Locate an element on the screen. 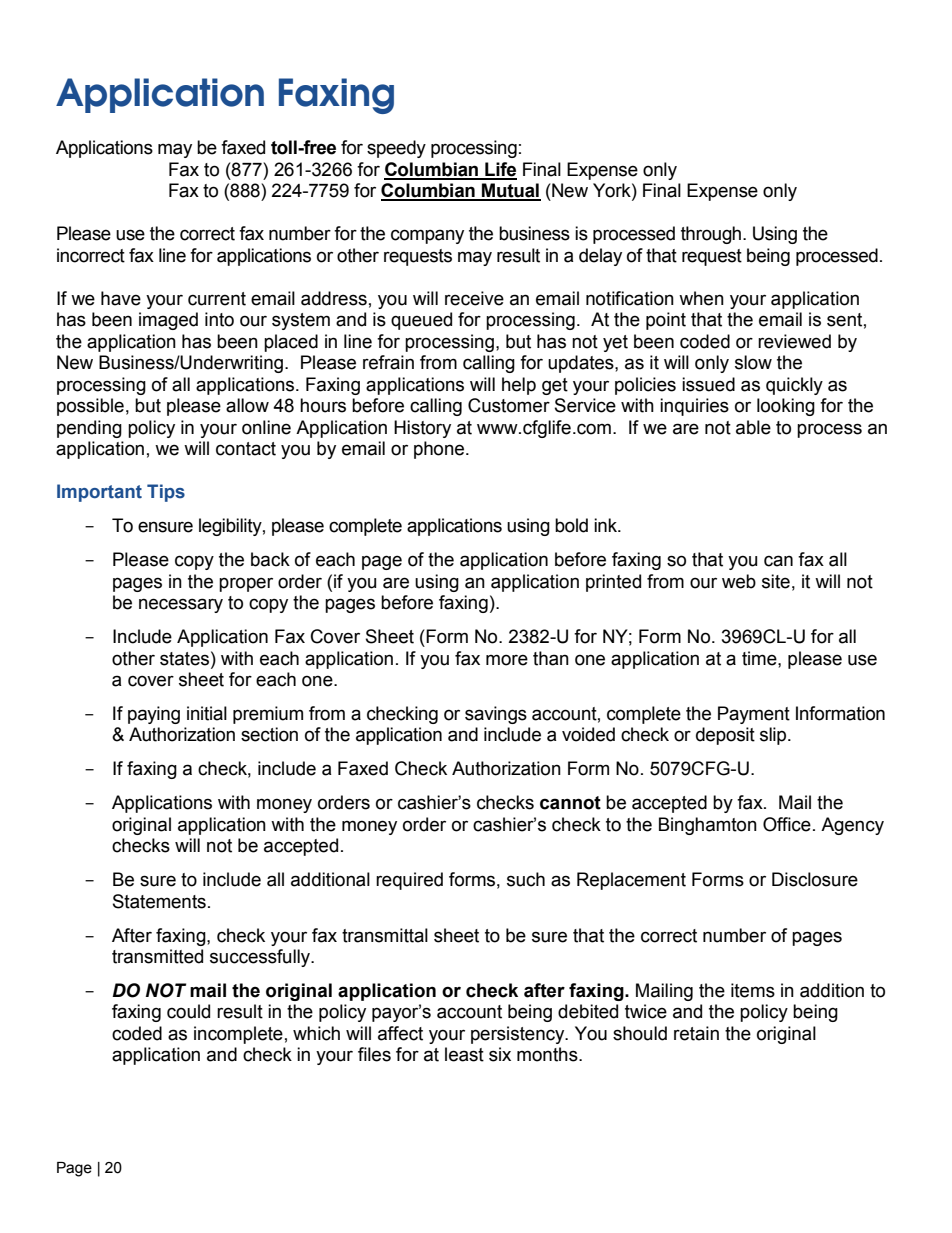 The width and height of the screenshot is (952, 1233). Mutual is located at coordinates (510, 191).
